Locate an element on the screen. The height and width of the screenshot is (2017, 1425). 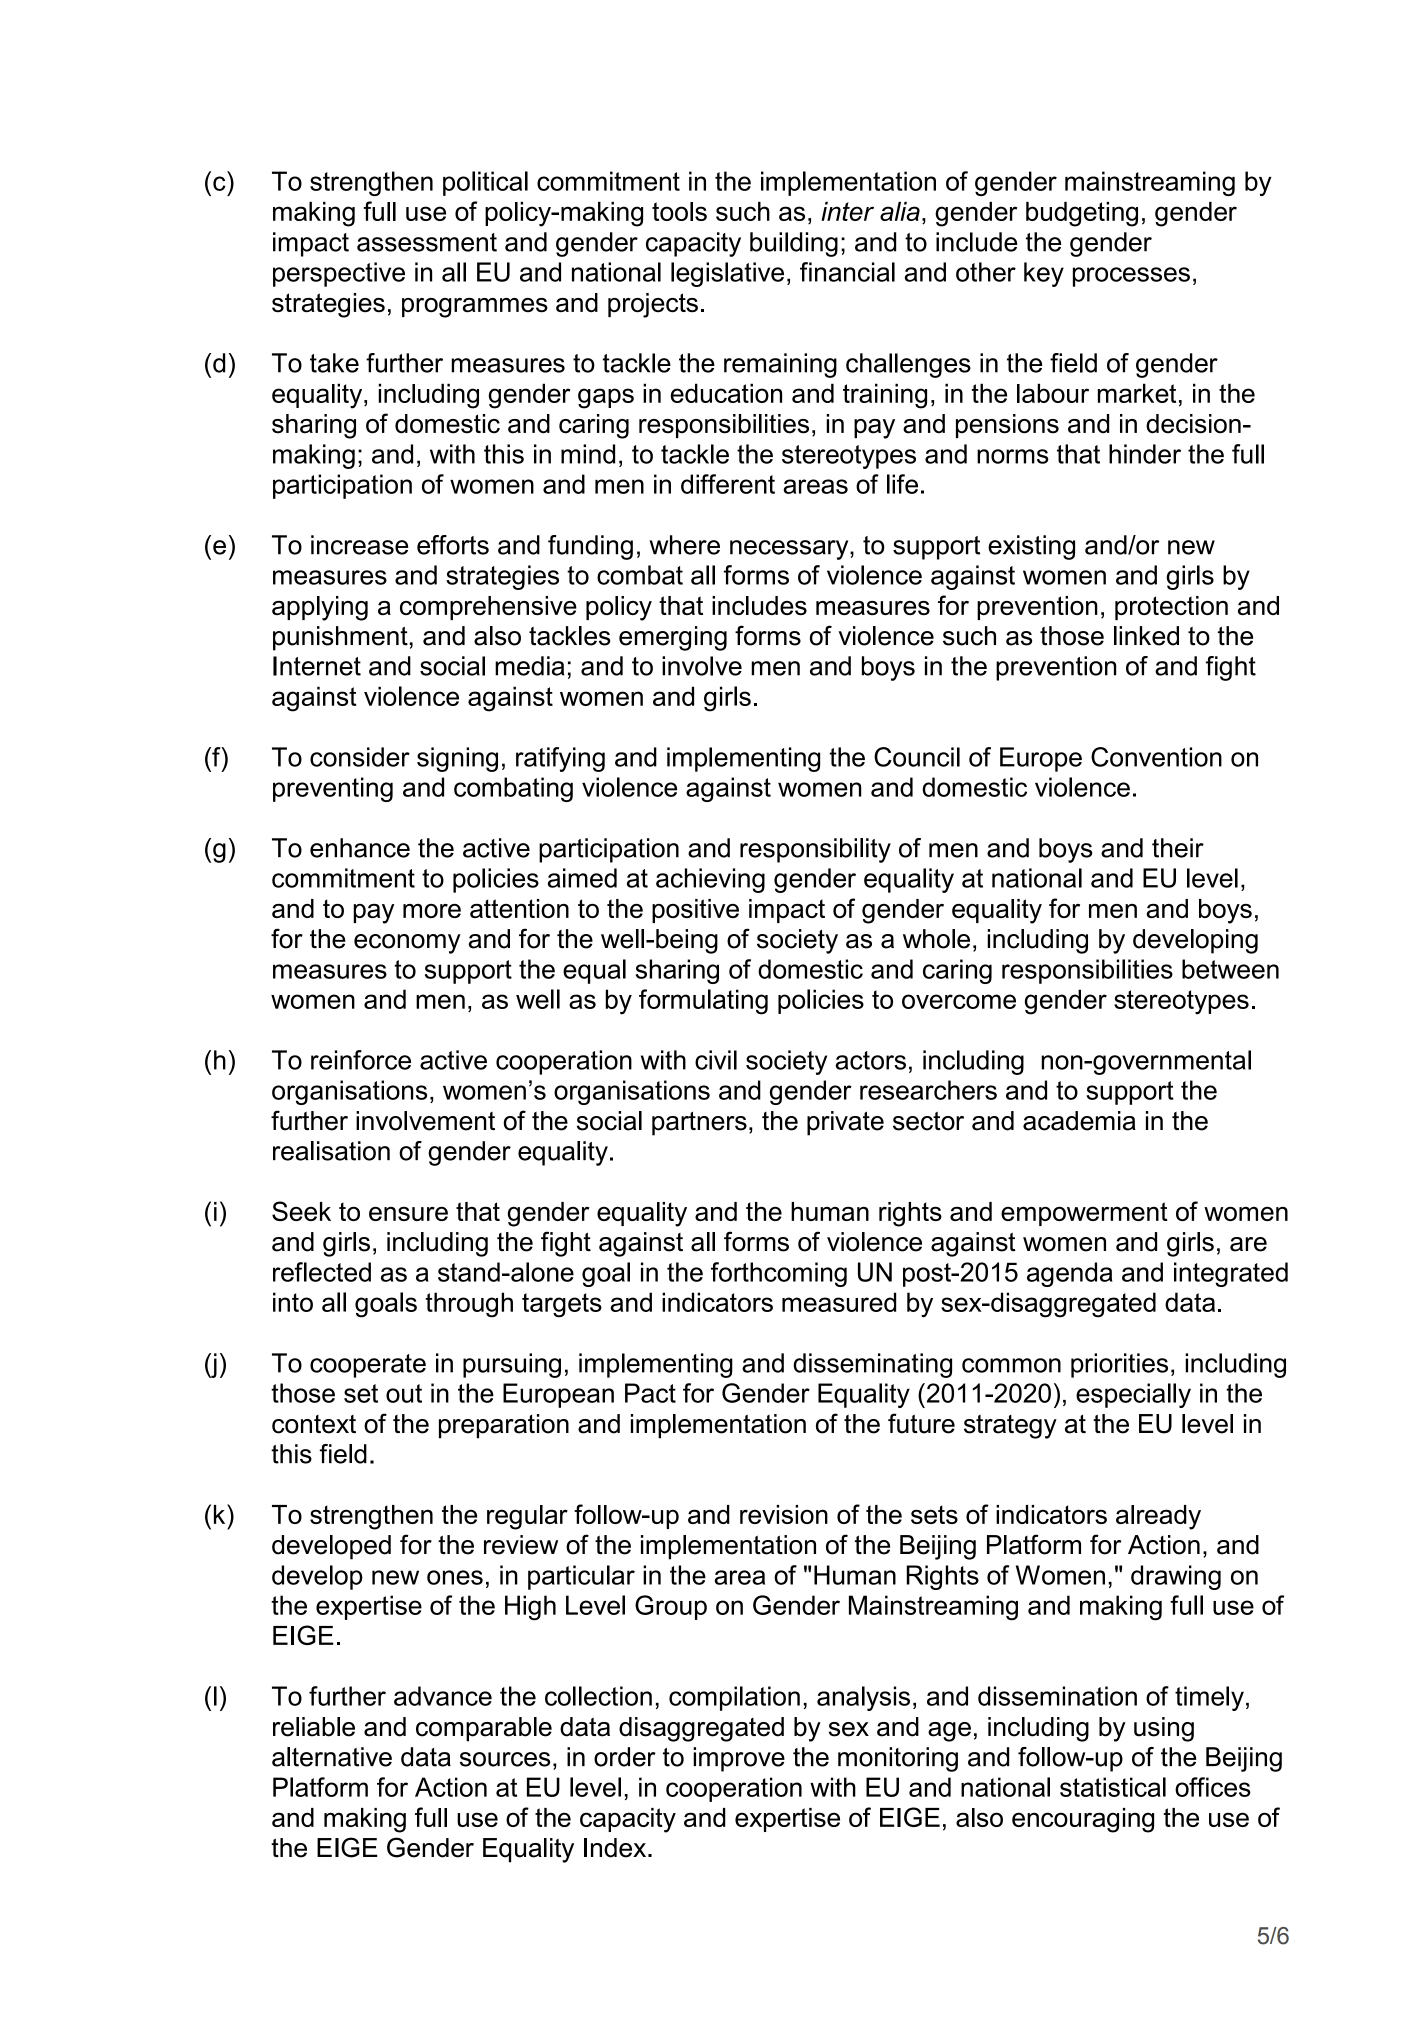
formulating is located at coordinates (703, 1002).
